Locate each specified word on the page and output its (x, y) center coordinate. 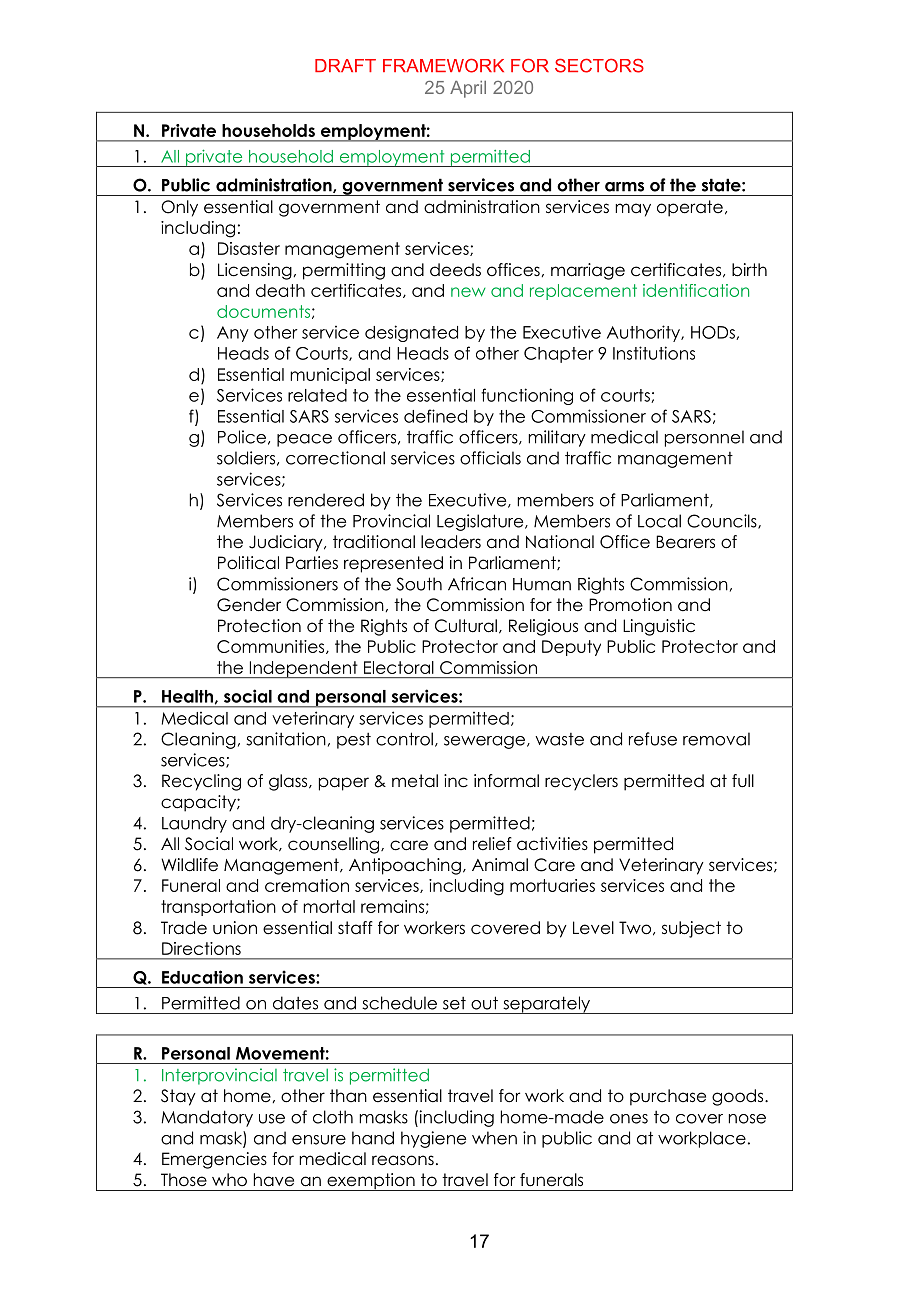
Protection (259, 626)
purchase (668, 1097)
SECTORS (599, 65)
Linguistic (659, 627)
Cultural (466, 626)
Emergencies (214, 1160)
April (468, 89)
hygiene (433, 1139)
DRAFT (345, 65)
